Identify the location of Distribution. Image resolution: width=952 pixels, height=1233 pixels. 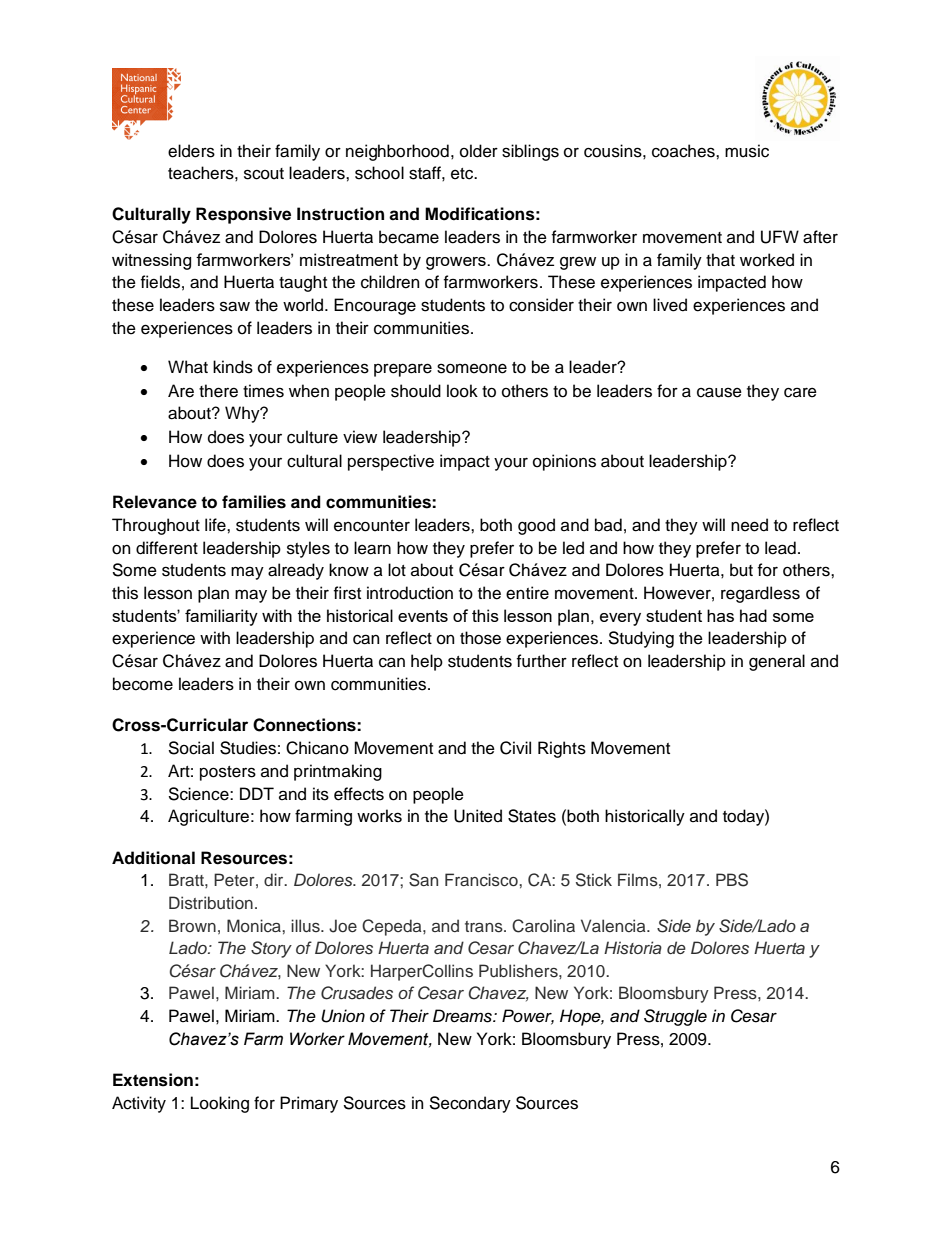
(211, 903).
